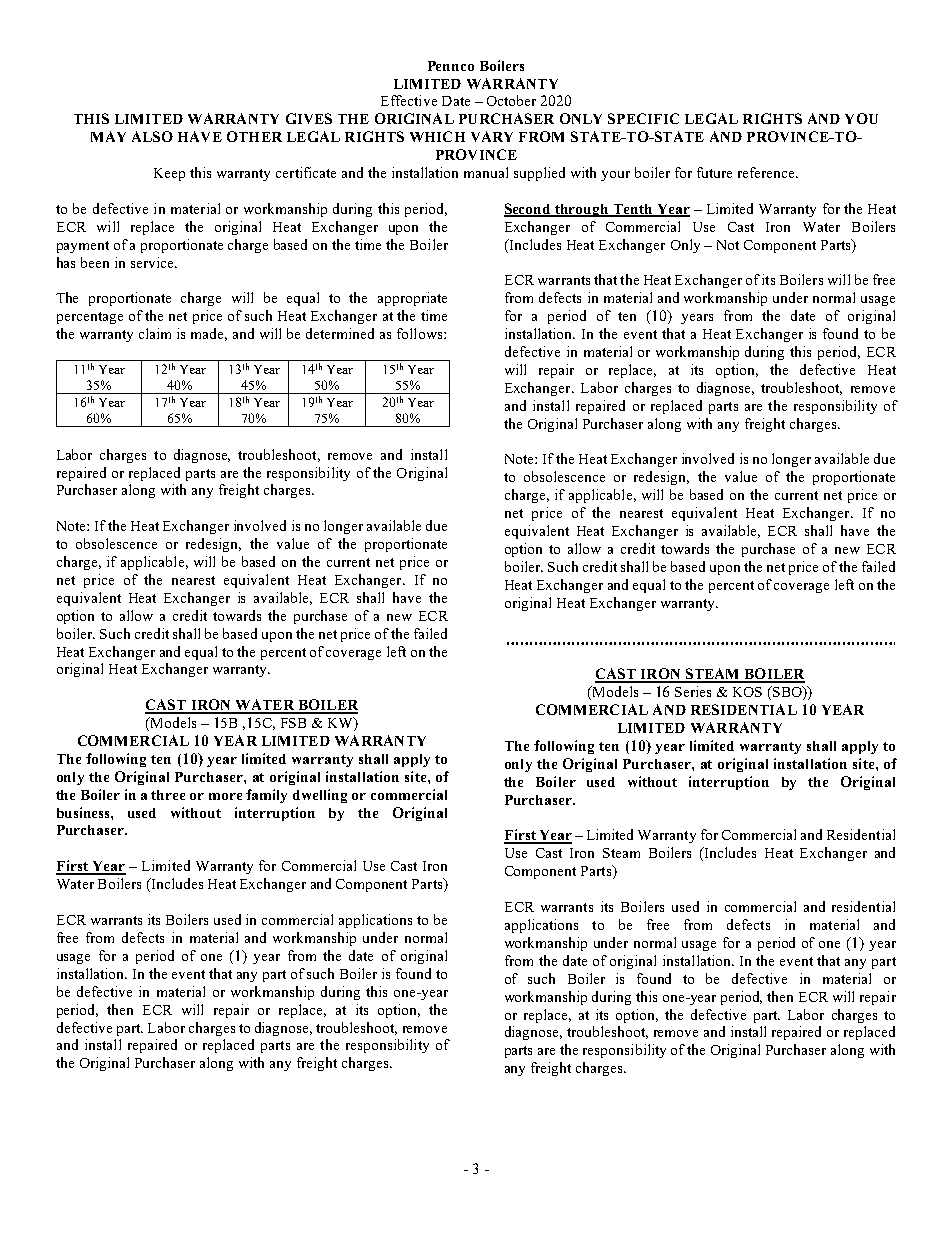 The width and height of the page is (952, 1233). Describe the element at coordinates (421, 333) in the page. I see `follows` at that location.
